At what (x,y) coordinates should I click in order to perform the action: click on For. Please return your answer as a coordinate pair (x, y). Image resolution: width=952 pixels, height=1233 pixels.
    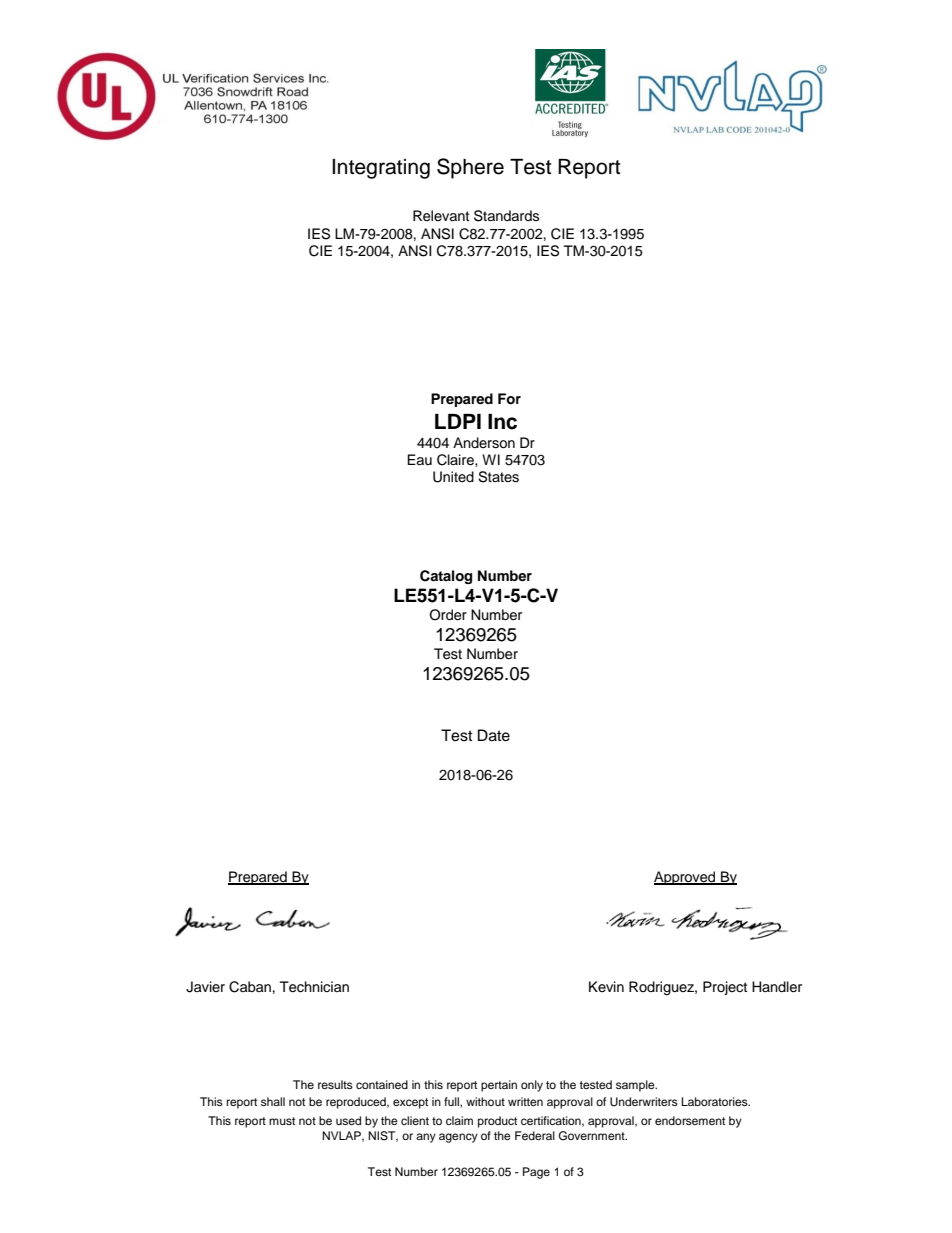
    Looking at the image, I should click on (509, 399).
